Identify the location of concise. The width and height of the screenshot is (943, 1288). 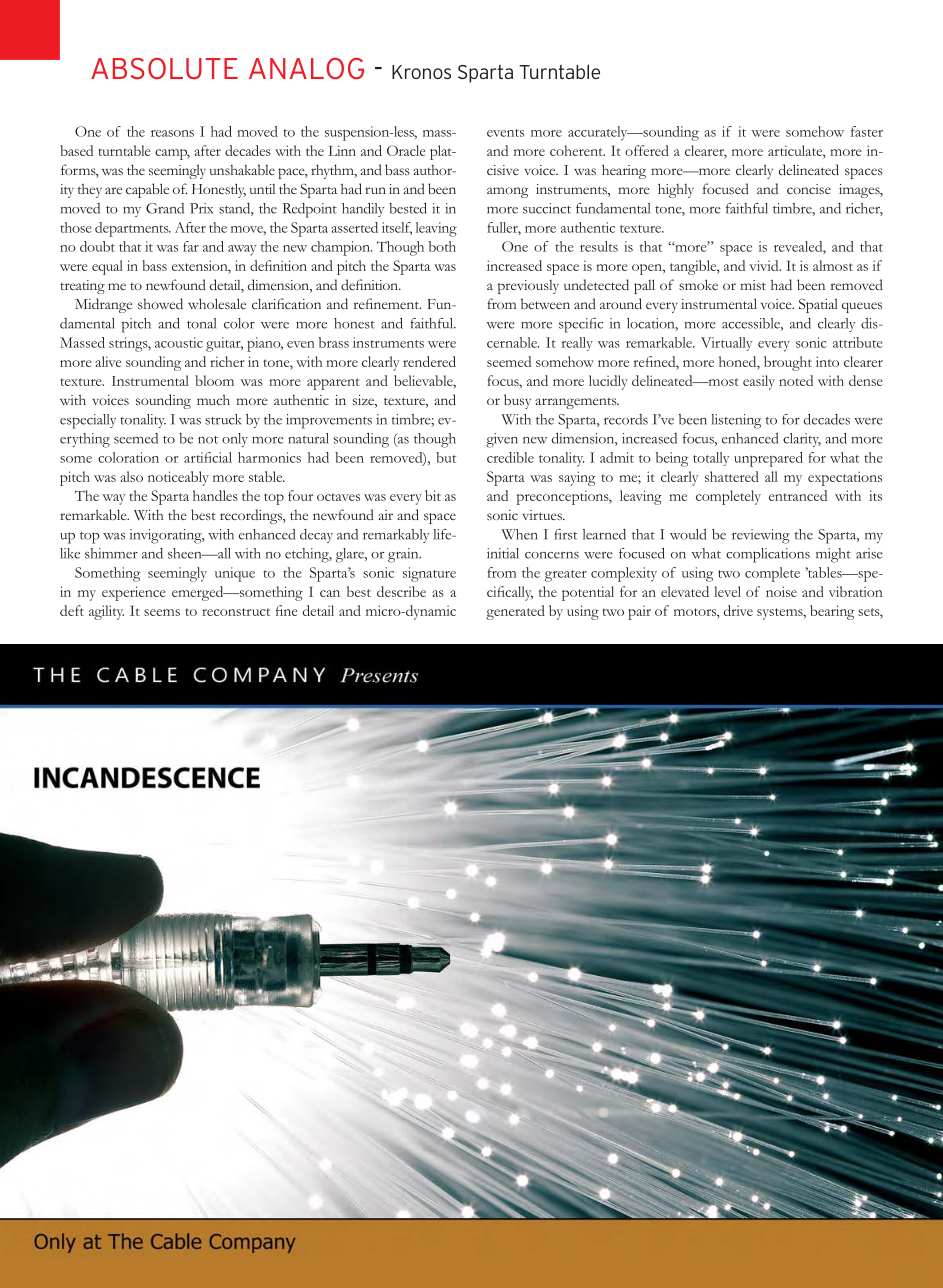
(809, 189).
